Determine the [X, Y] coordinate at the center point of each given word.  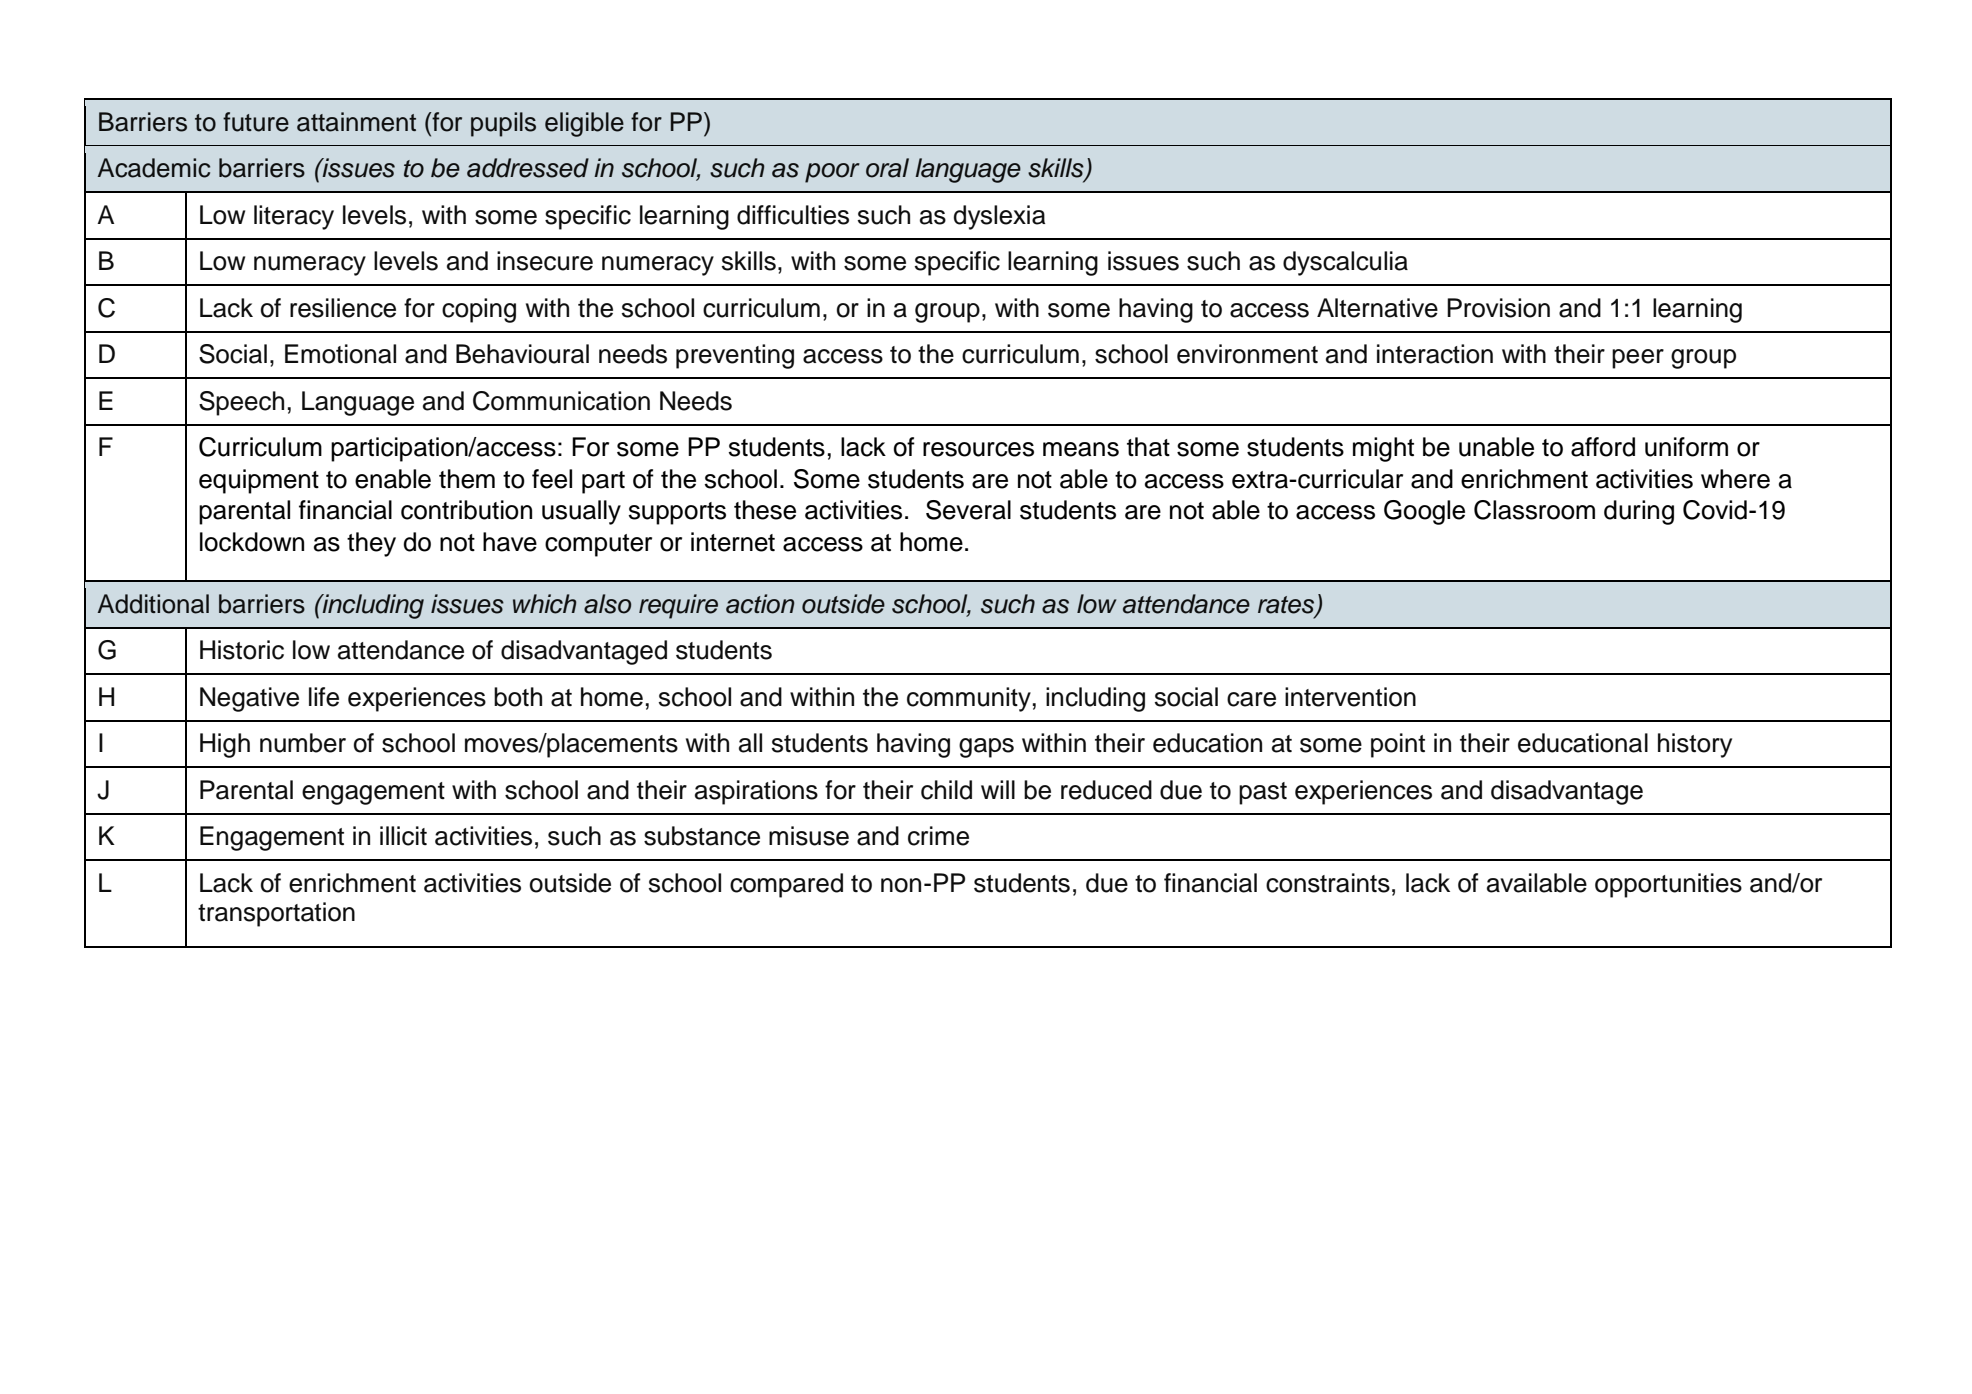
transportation [276, 914]
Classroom [1534, 510]
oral [887, 168]
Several [968, 510]
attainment [356, 122]
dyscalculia [1345, 263]
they [371, 544]
